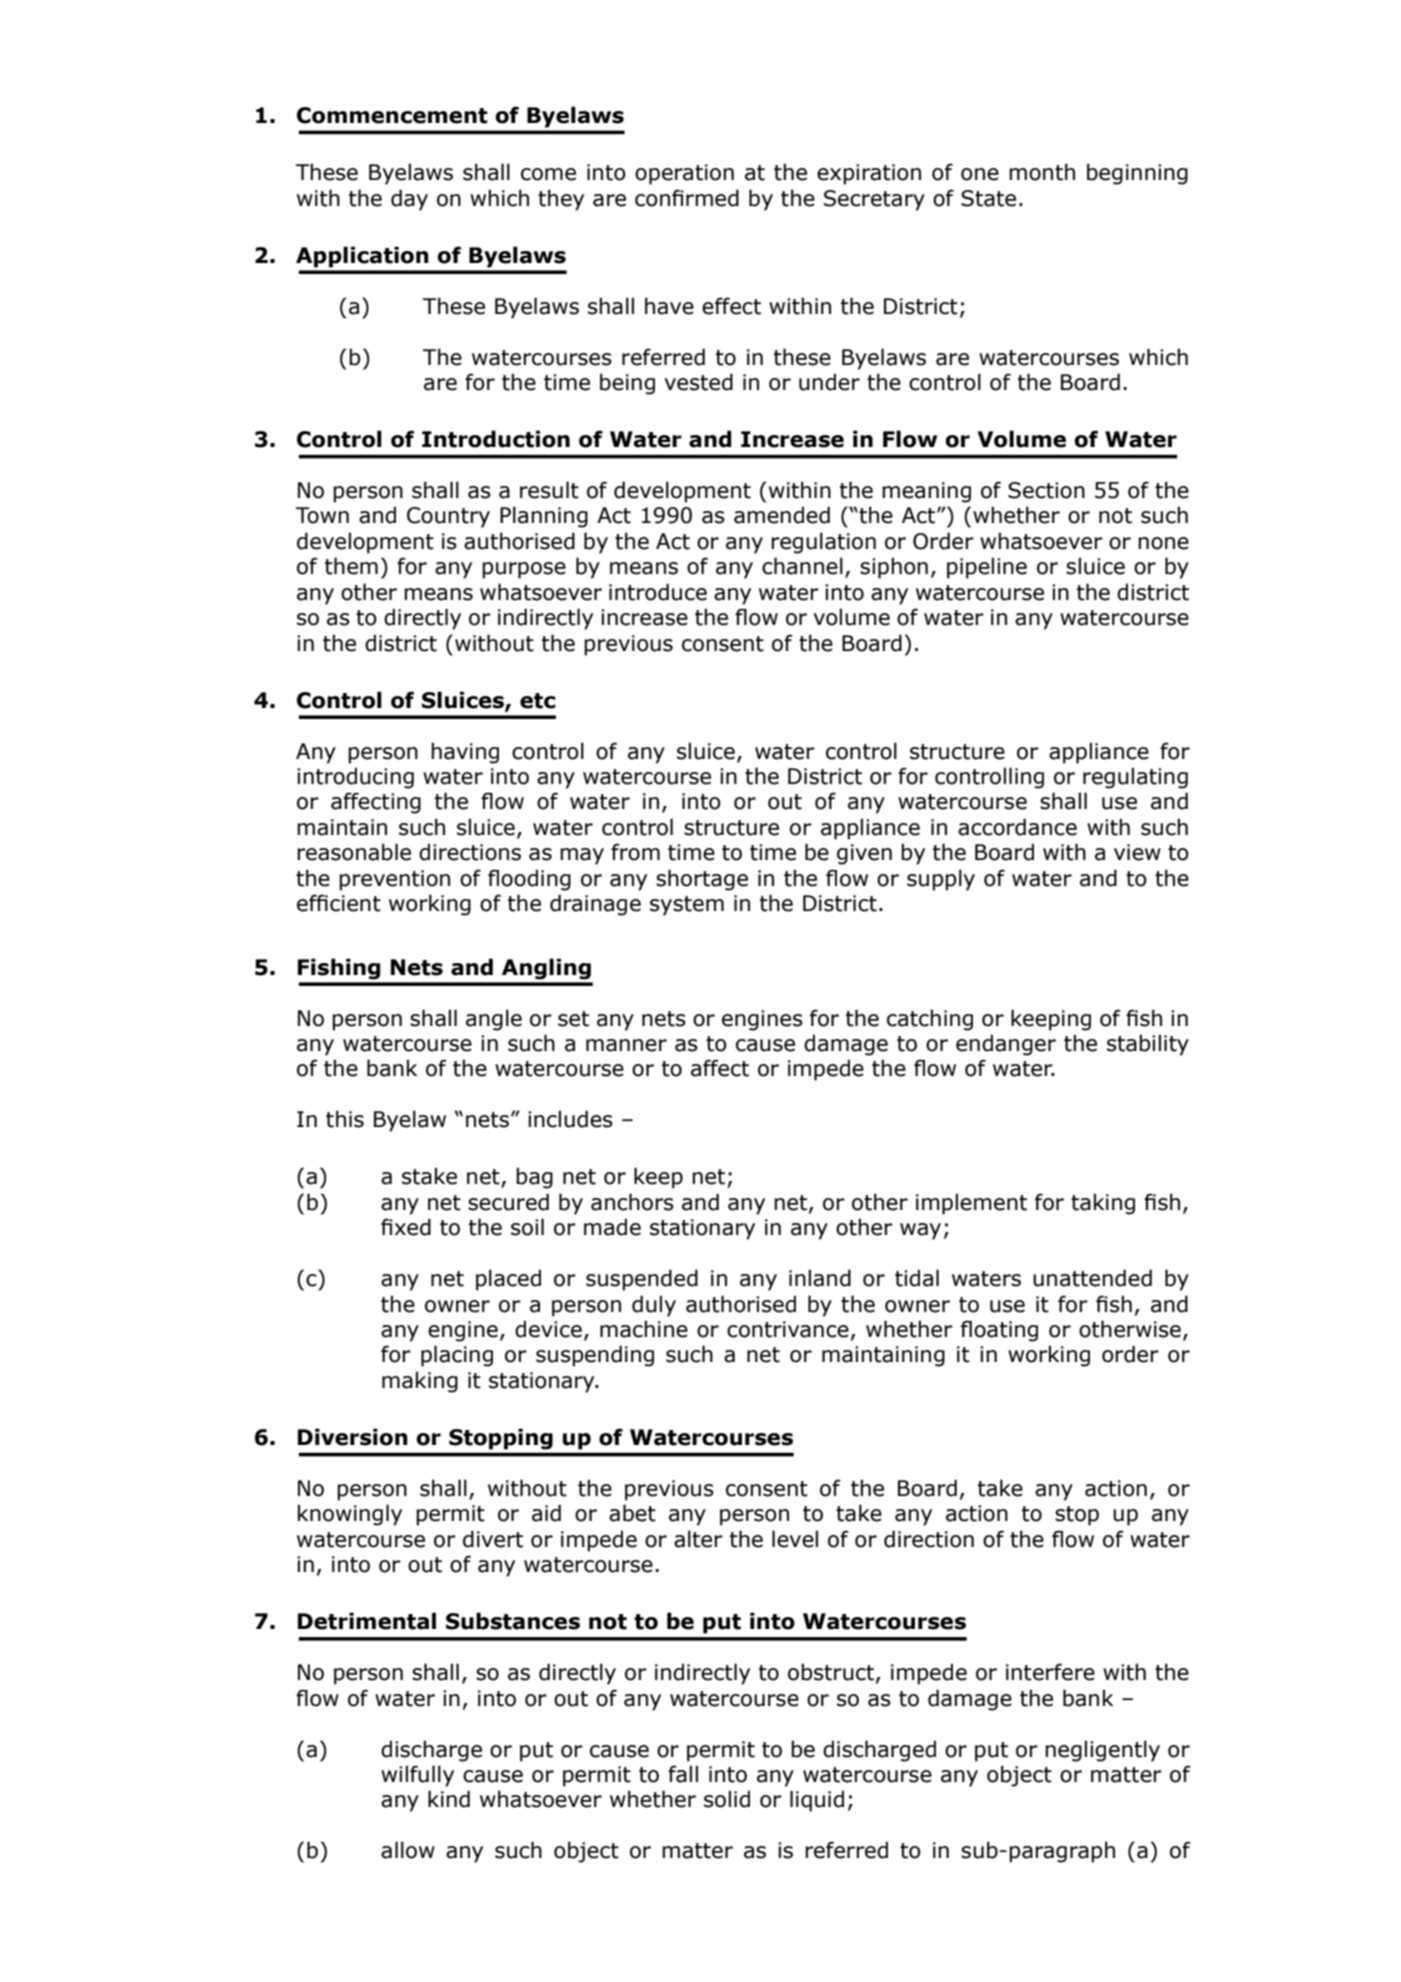 This page has height=1982, width=1401. What do you see at coordinates (417, 1776) in the page?
I see `wilfully` at bounding box center [417, 1776].
